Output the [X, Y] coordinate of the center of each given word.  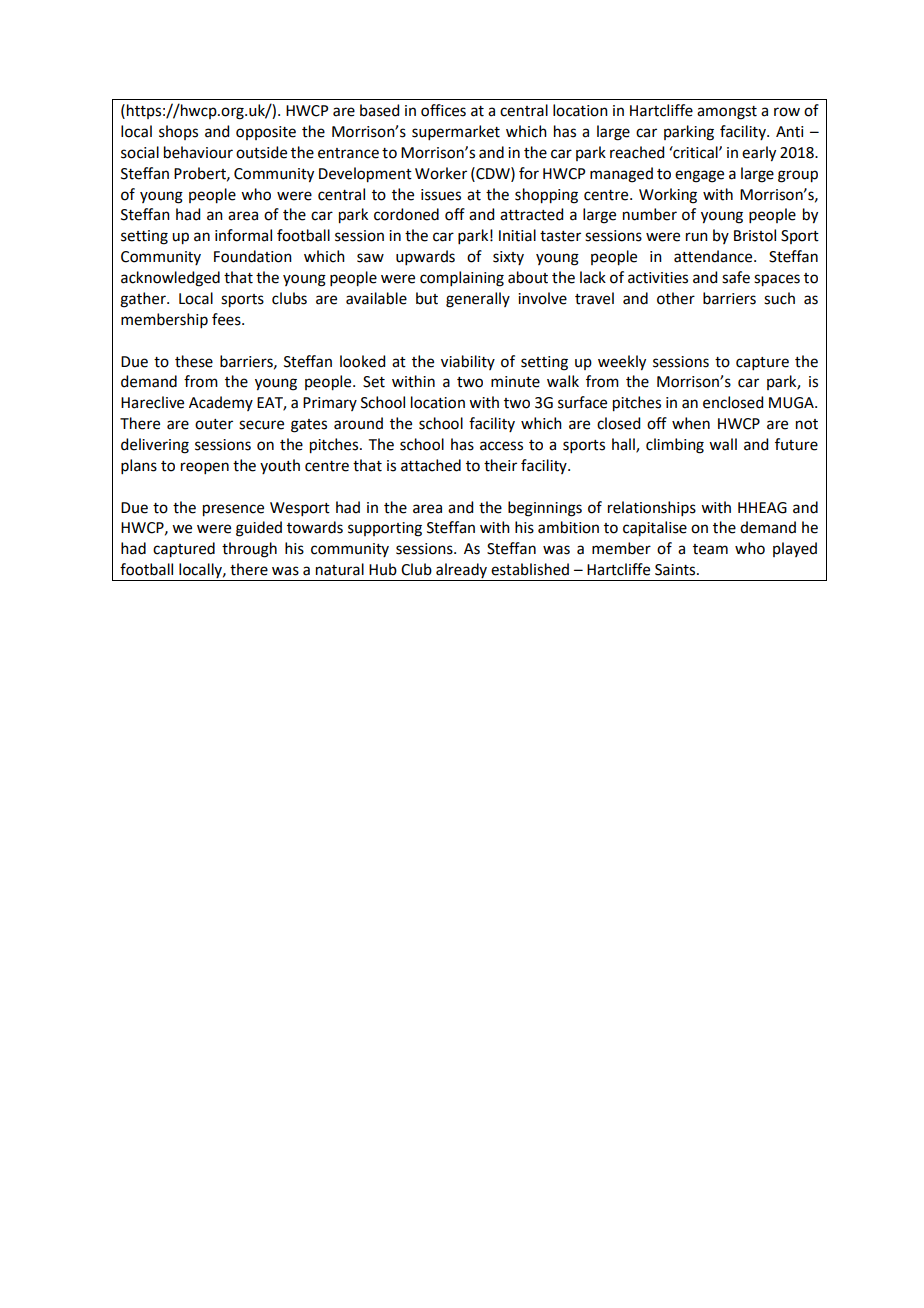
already [462, 572]
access [501, 446]
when [691, 423]
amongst [727, 113]
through [249, 550]
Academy [221, 403]
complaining [462, 279]
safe [736, 277]
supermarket [456, 132]
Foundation [253, 256]
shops [178, 132]
